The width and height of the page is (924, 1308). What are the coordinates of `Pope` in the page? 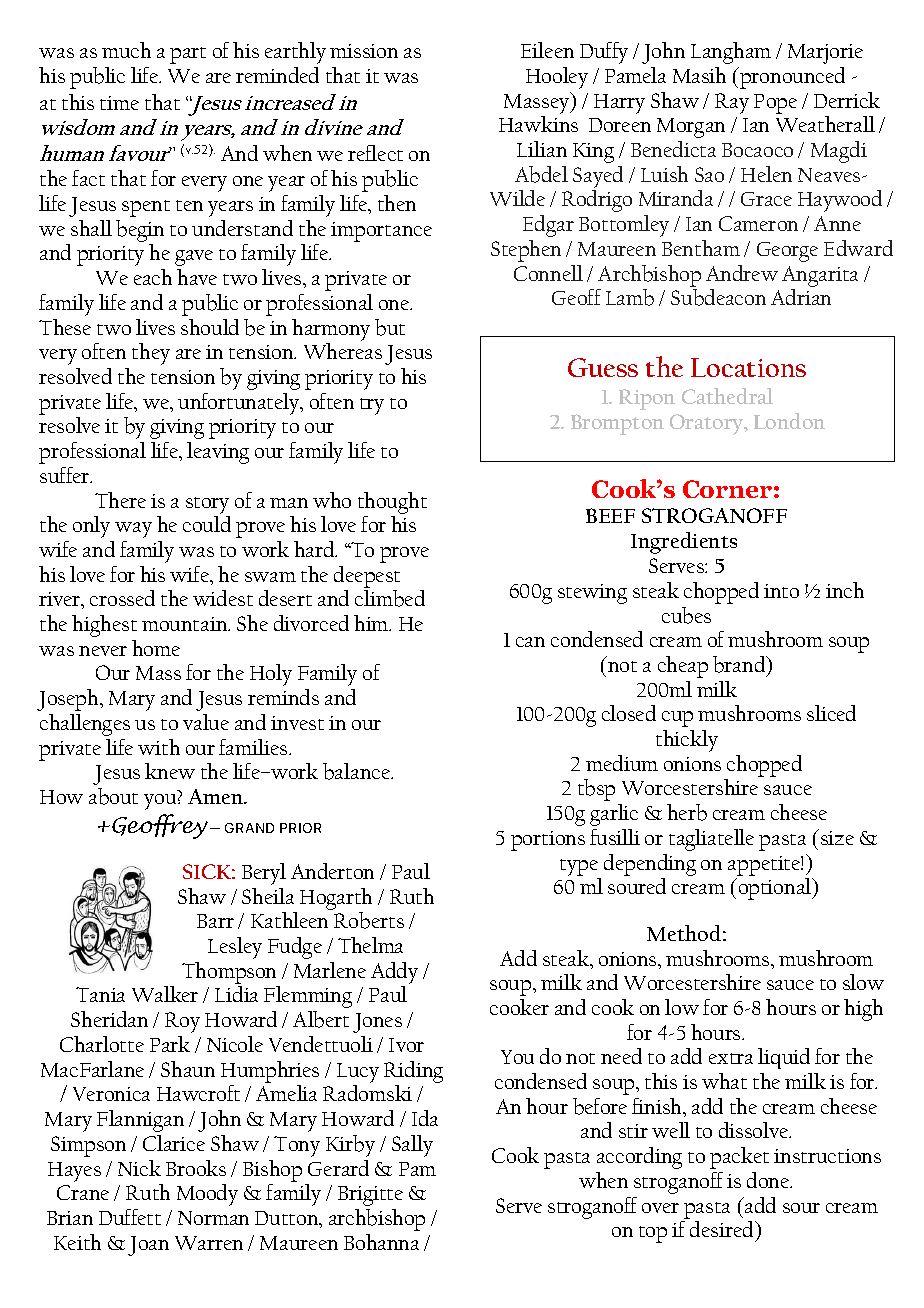 It's located at (775, 104).
